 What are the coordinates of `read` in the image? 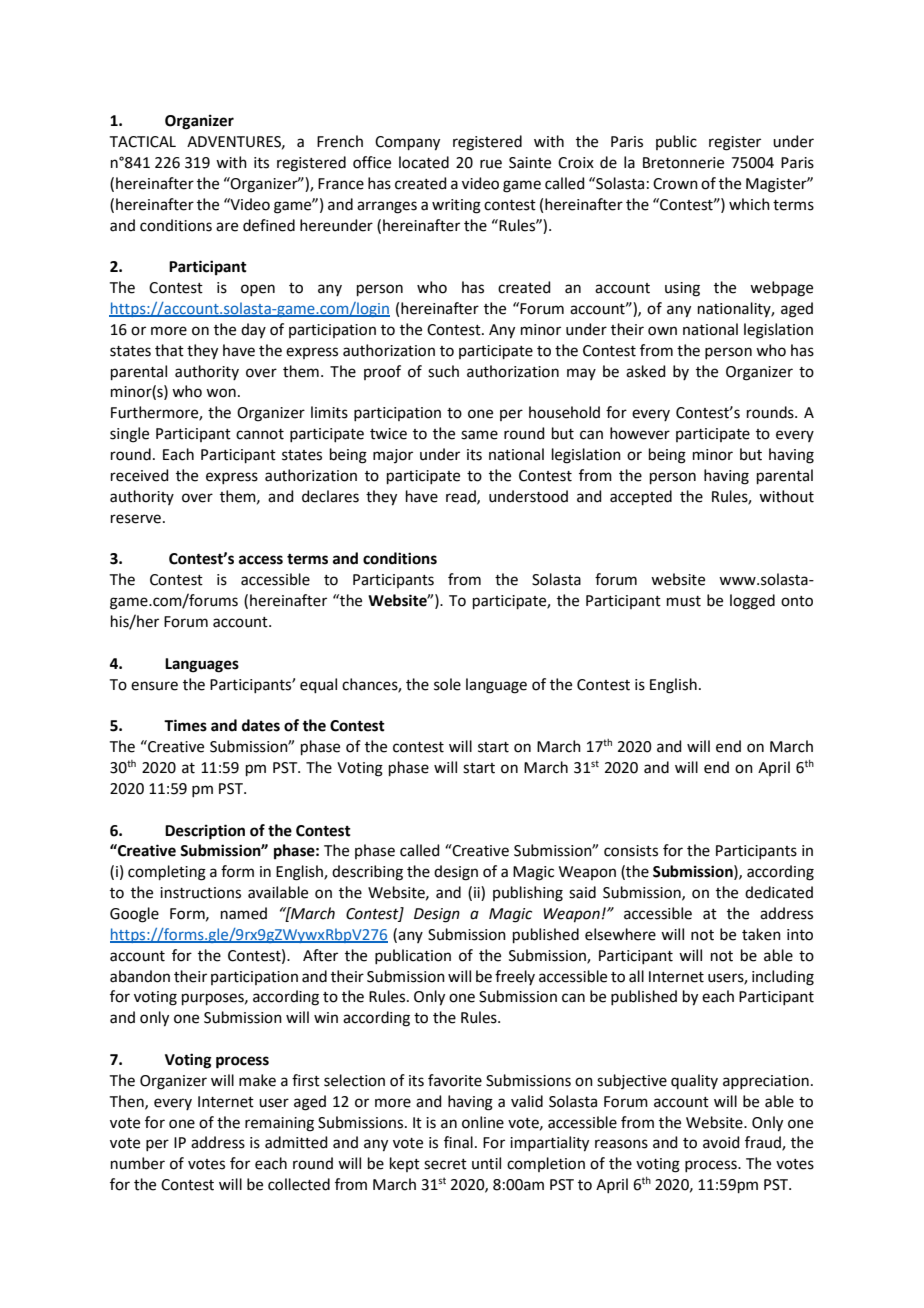 It's located at (462, 497).
